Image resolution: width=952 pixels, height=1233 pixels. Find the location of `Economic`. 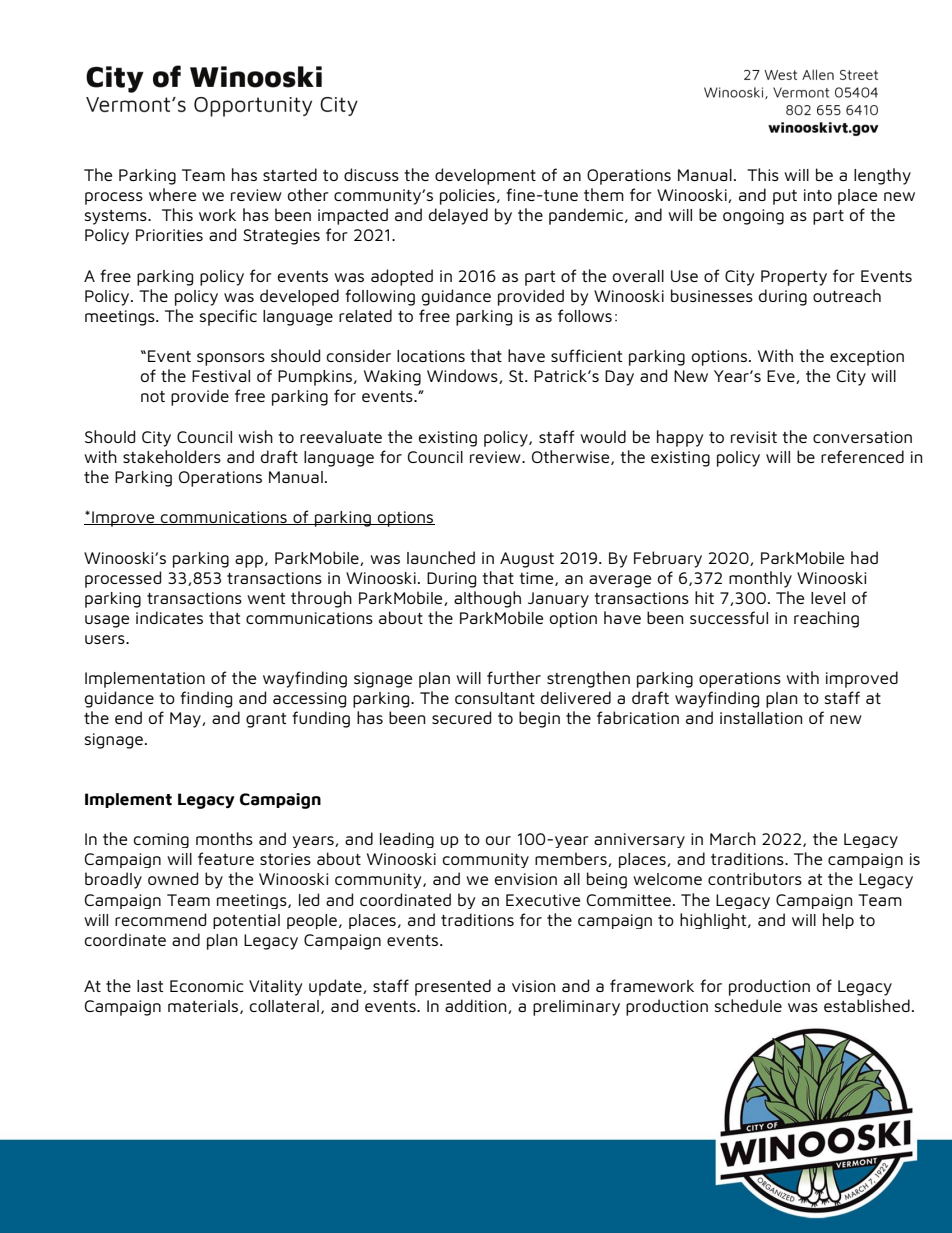

Economic is located at coordinates (207, 986).
